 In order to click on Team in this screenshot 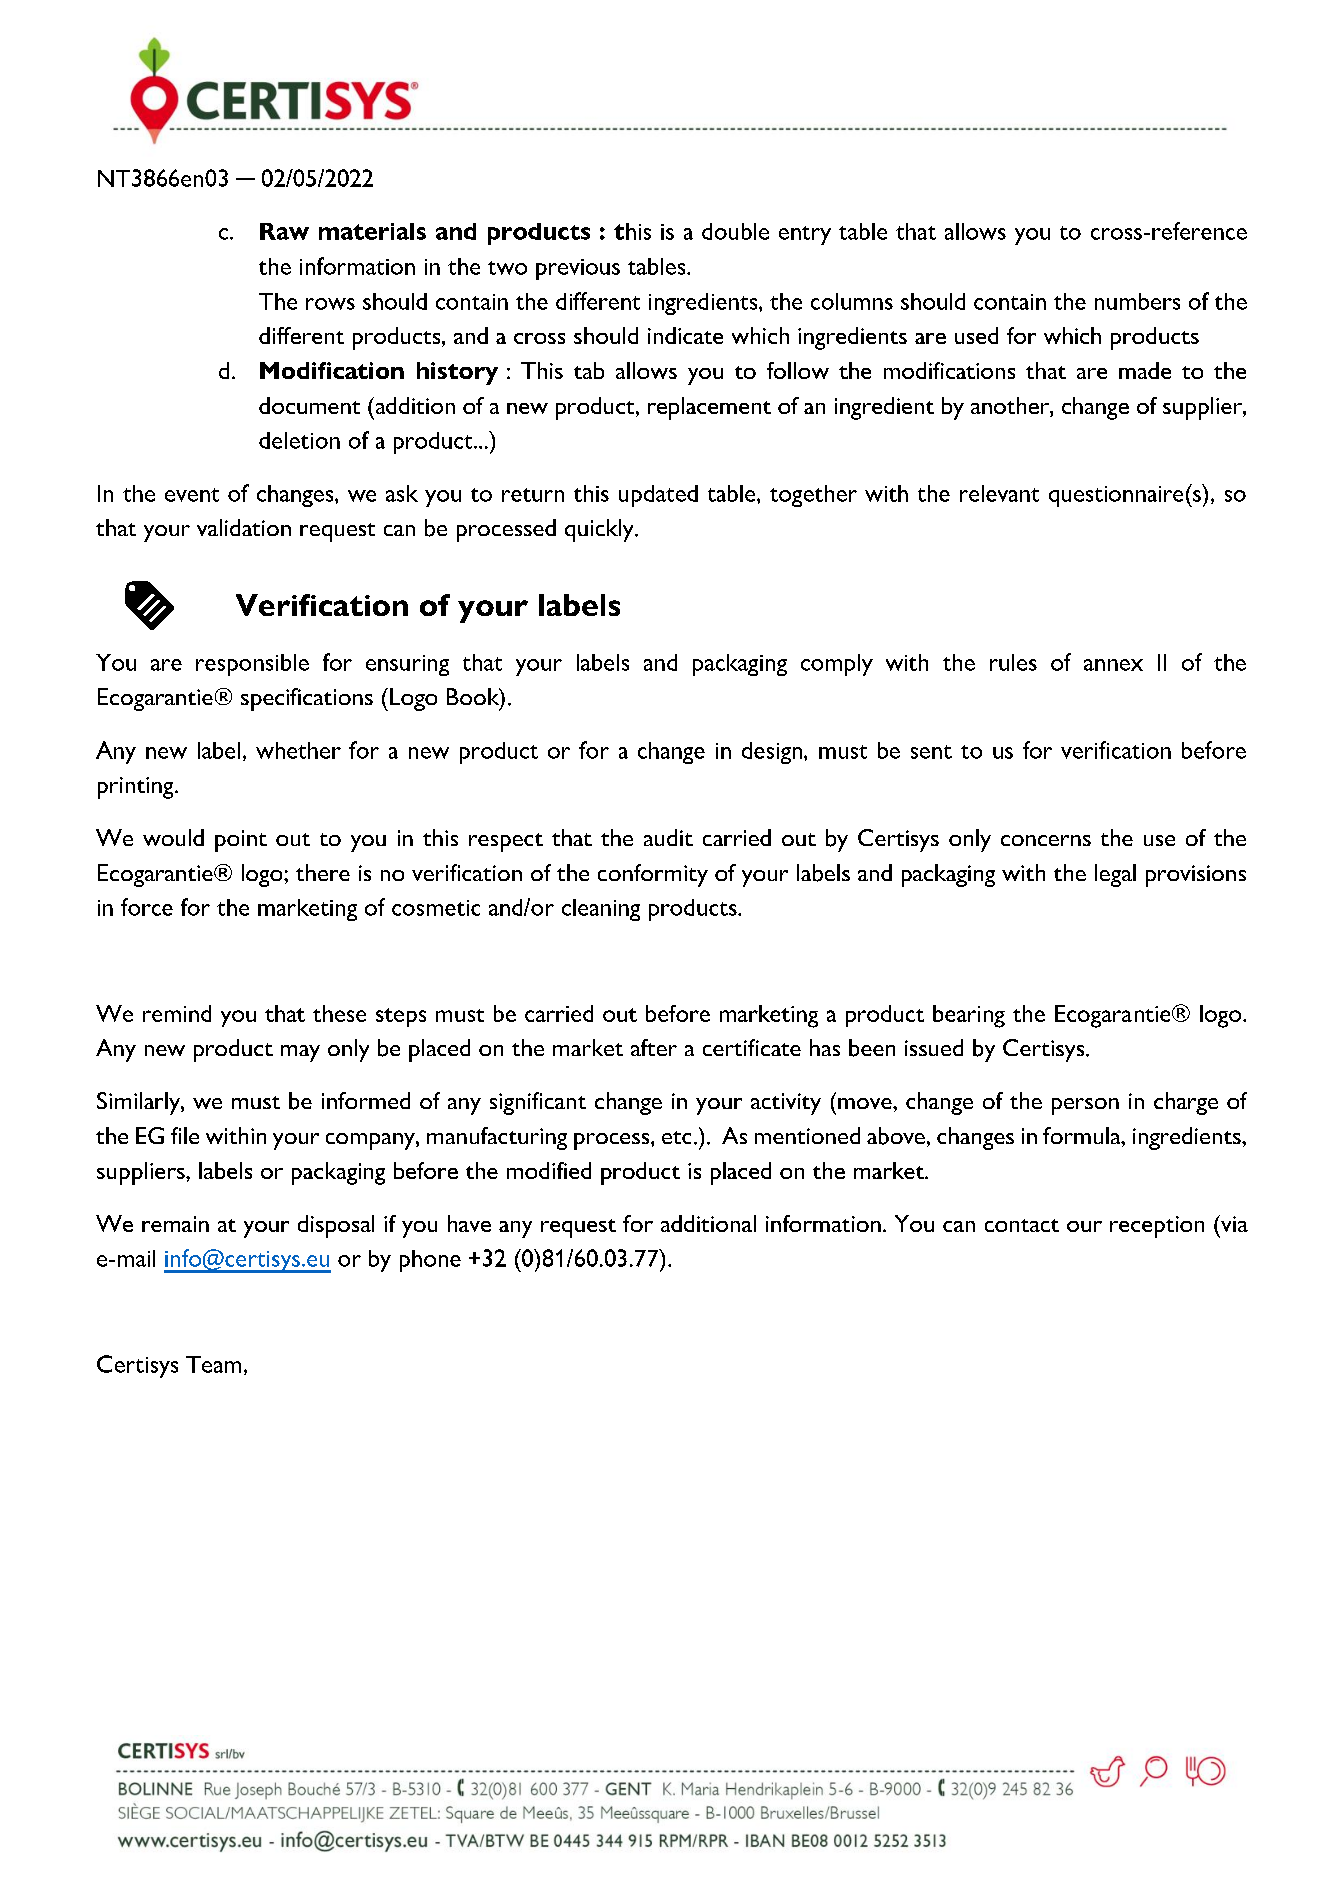, I will do `click(213, 1364)`.
